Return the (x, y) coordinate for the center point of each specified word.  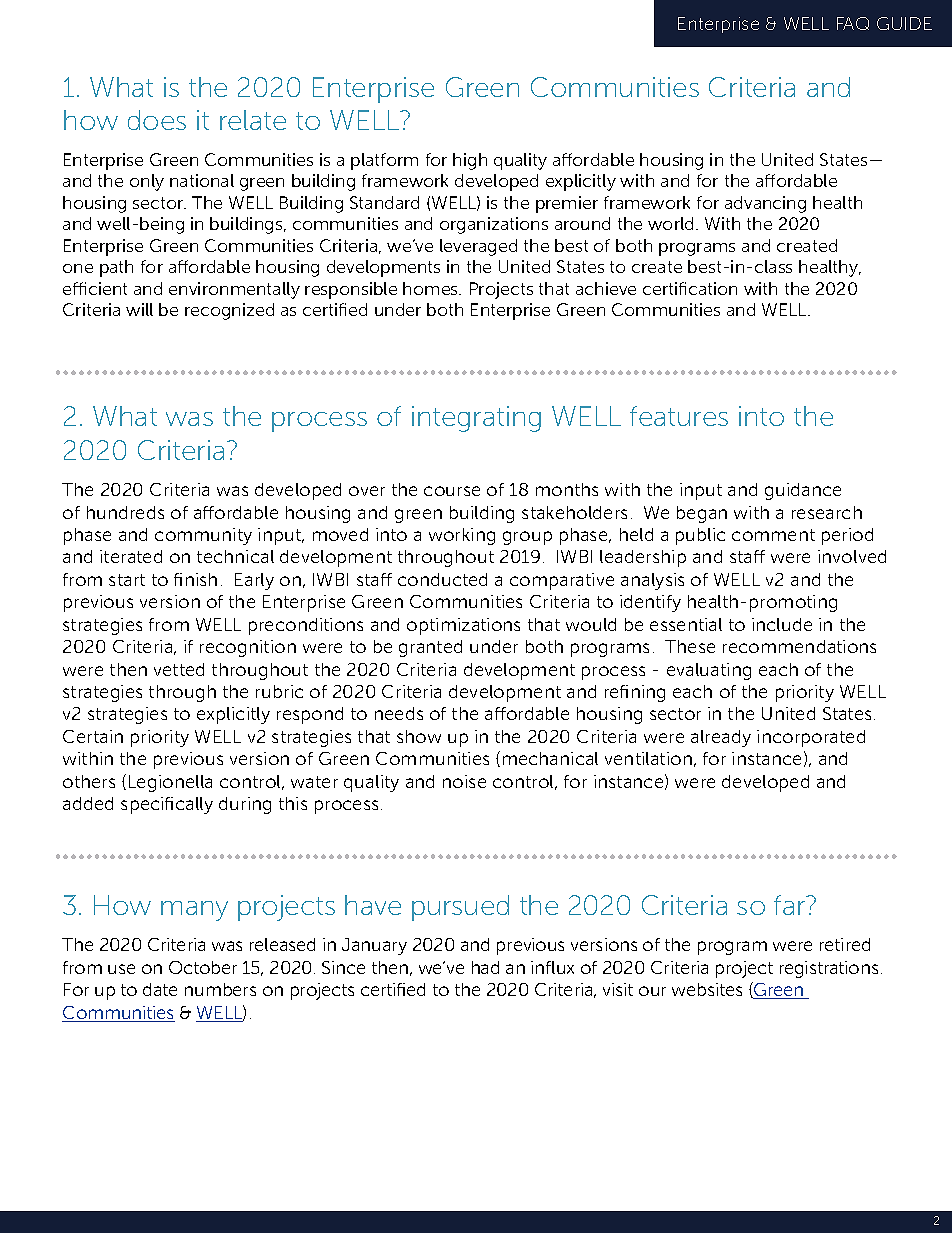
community (203, 536)
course (452, 491)
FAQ (853, 23)
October (203, 967)
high (470, 161)
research (827, 512)
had (485, 967)
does (157, 120)
